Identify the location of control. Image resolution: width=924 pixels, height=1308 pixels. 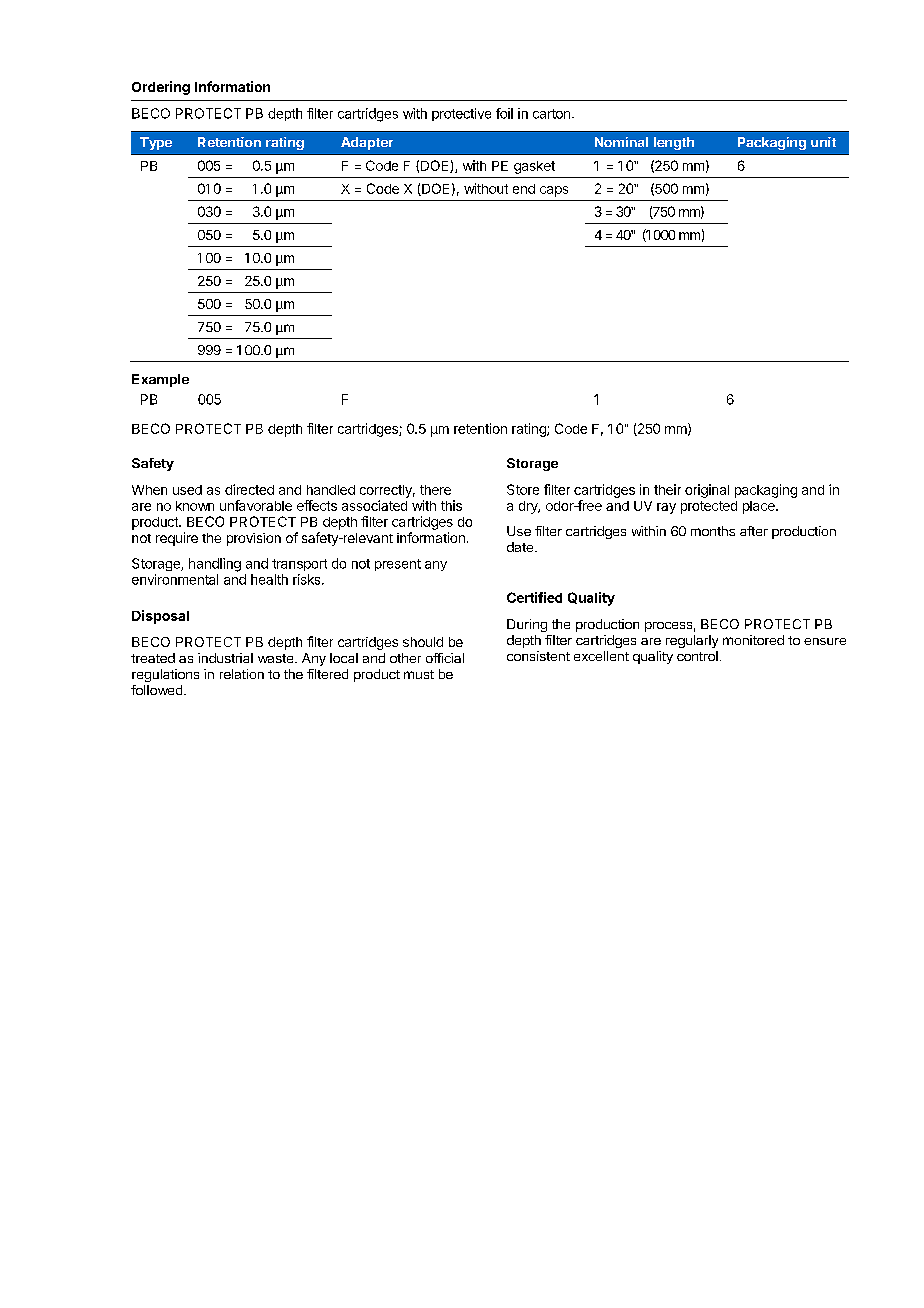
(697, 656).
